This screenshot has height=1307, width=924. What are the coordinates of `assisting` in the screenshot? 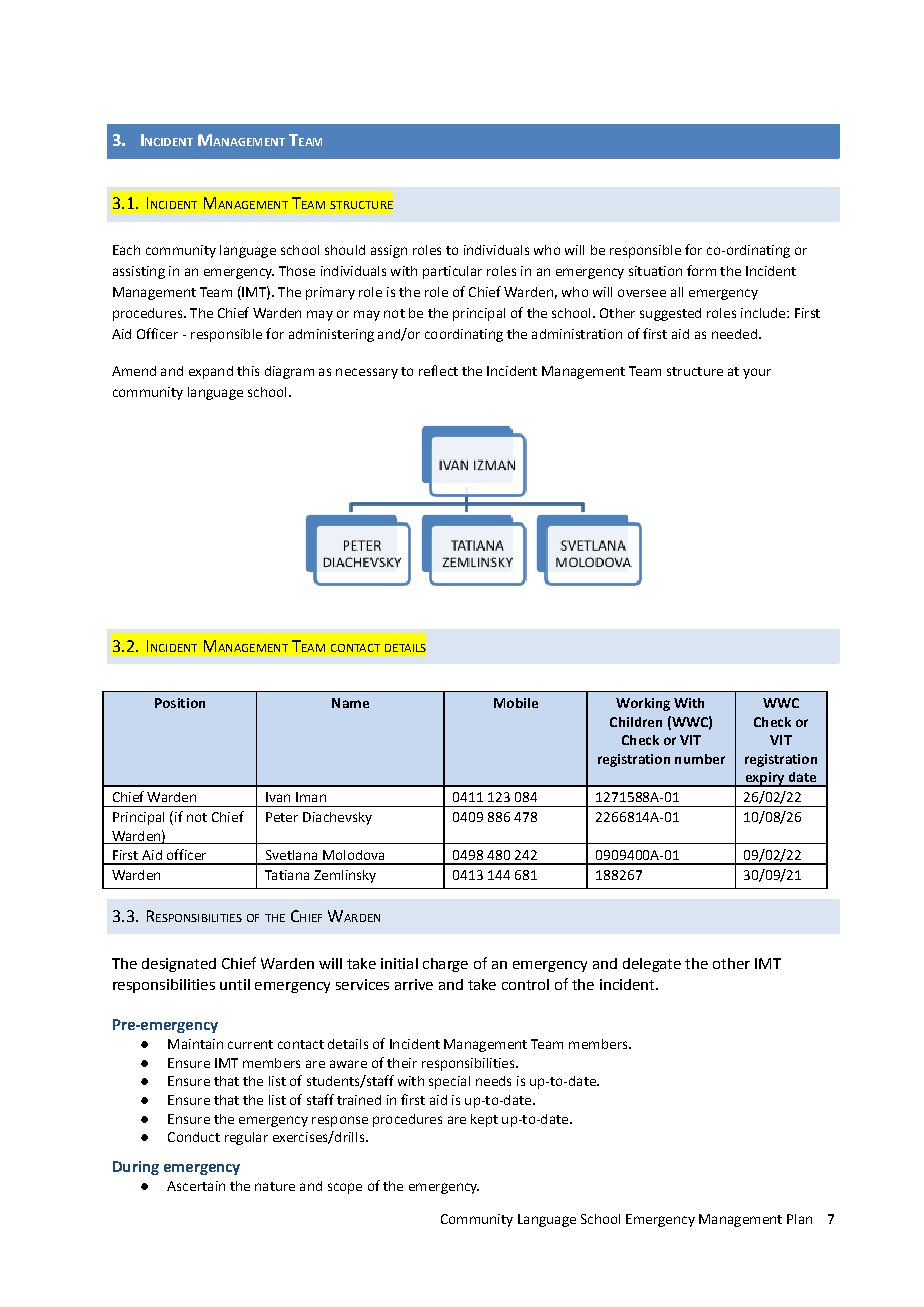 It's located at (139, 272).
